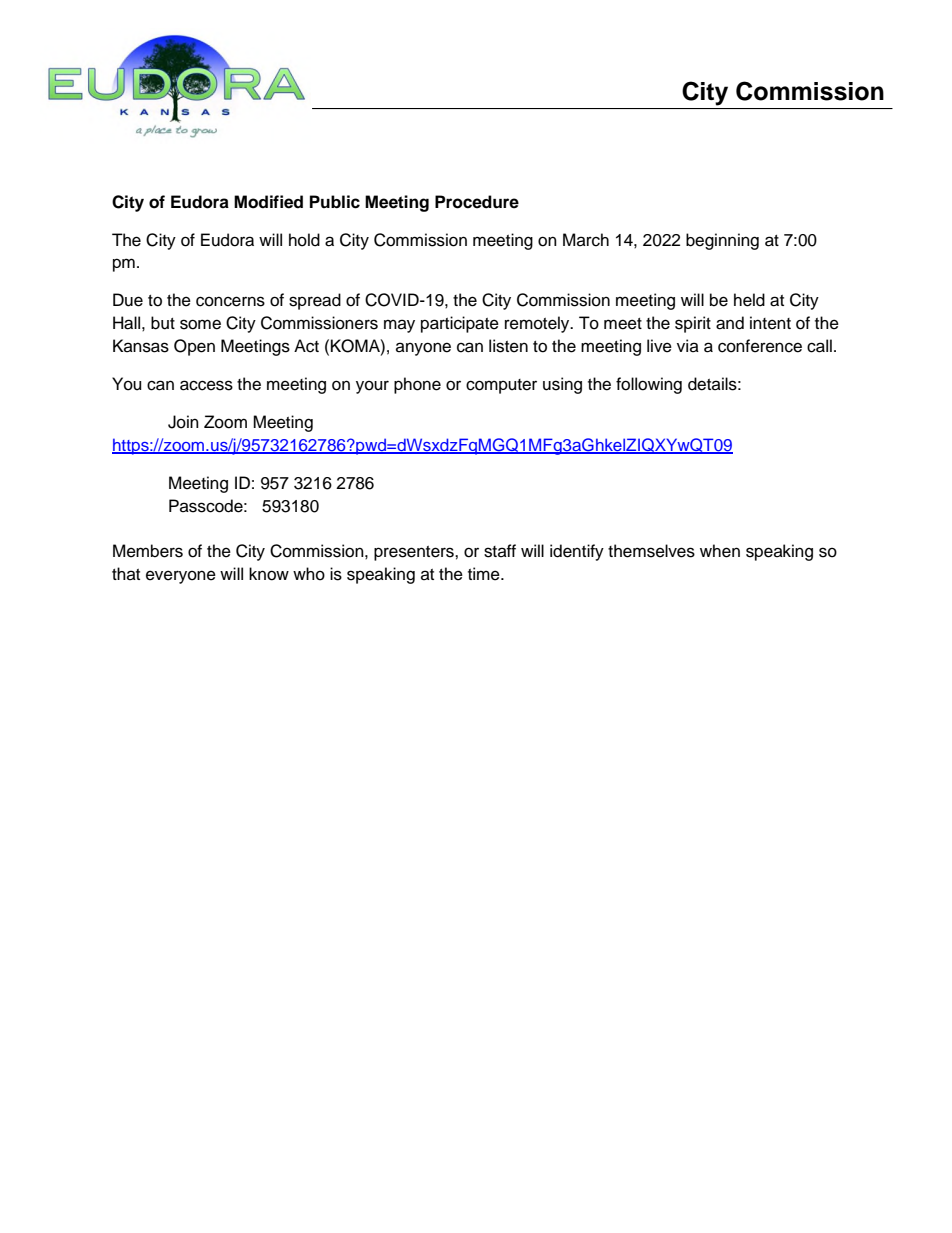  What do you see at coordinates (477, 202) in the screenshot?
I see `Procedure` at bounding box center [477, 202].
